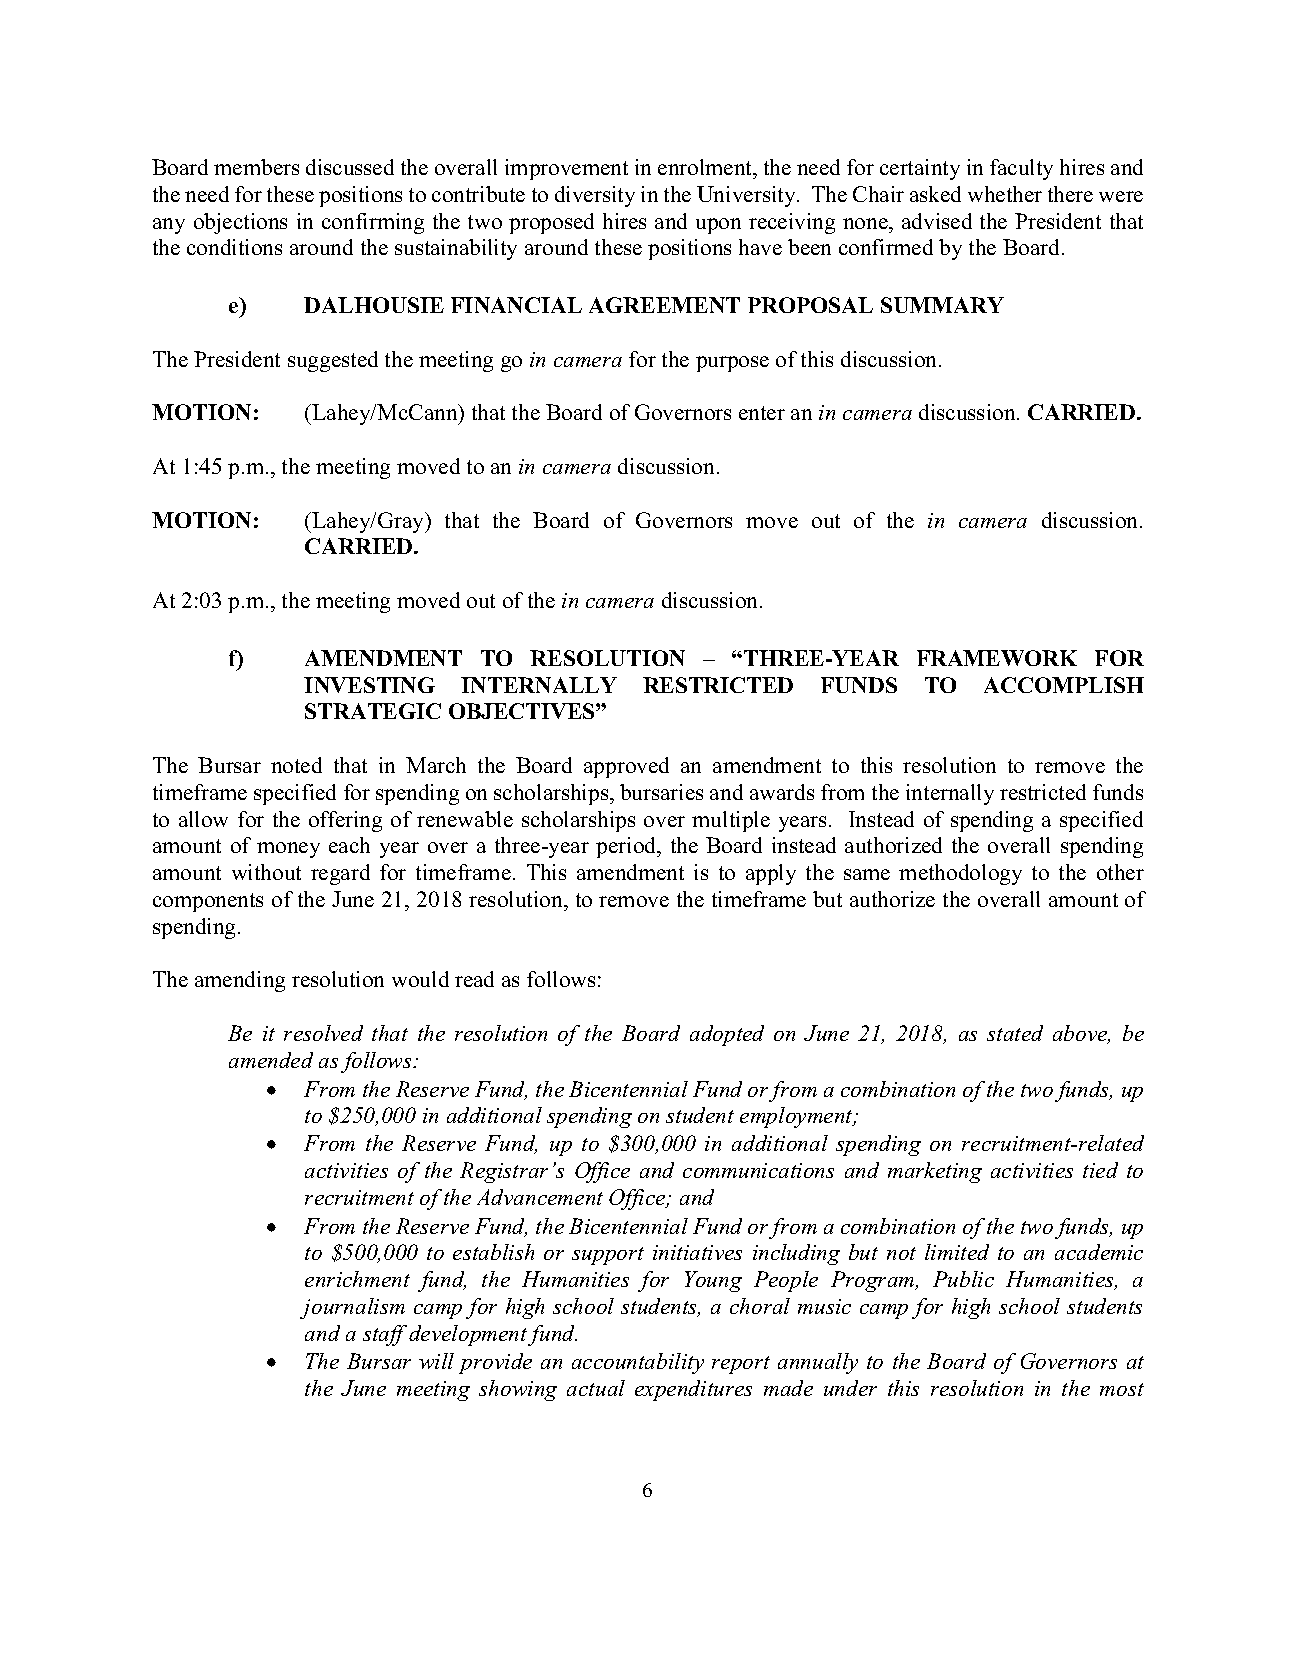 The image size is (1297, 1678). What do you see at coordinates (352, 1308) in the screenshot?
I see `journalism` at bounding box center [352, 1308].
